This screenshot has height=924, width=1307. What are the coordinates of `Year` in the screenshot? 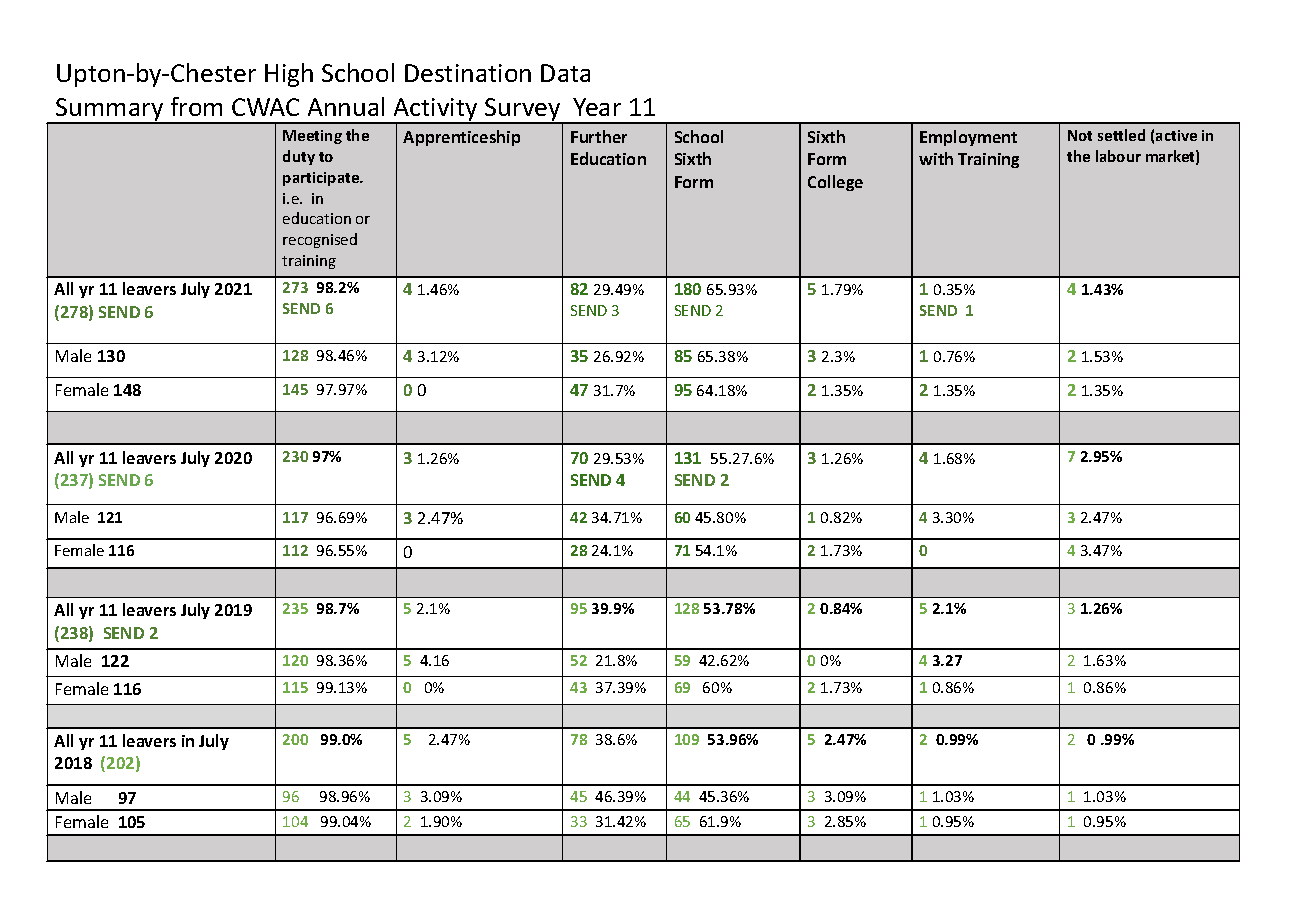 It's located at (597, 107).
